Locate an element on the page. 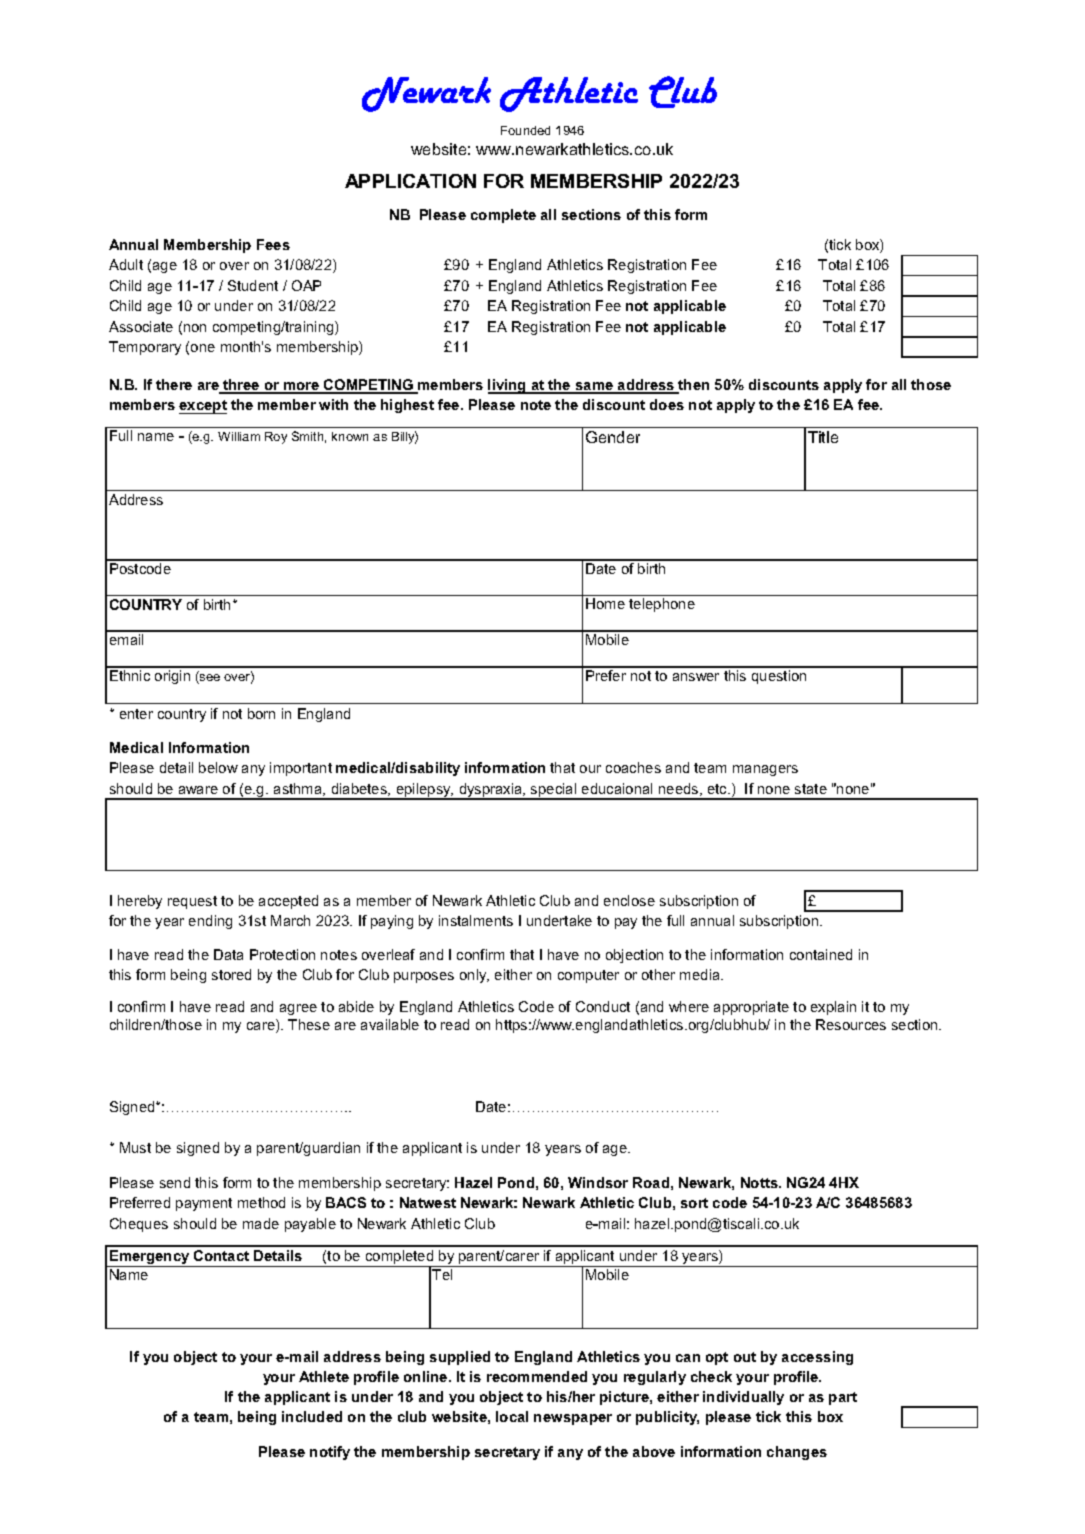 The image size is (1085, 1534). local is located at coordinates (512, 1416).
